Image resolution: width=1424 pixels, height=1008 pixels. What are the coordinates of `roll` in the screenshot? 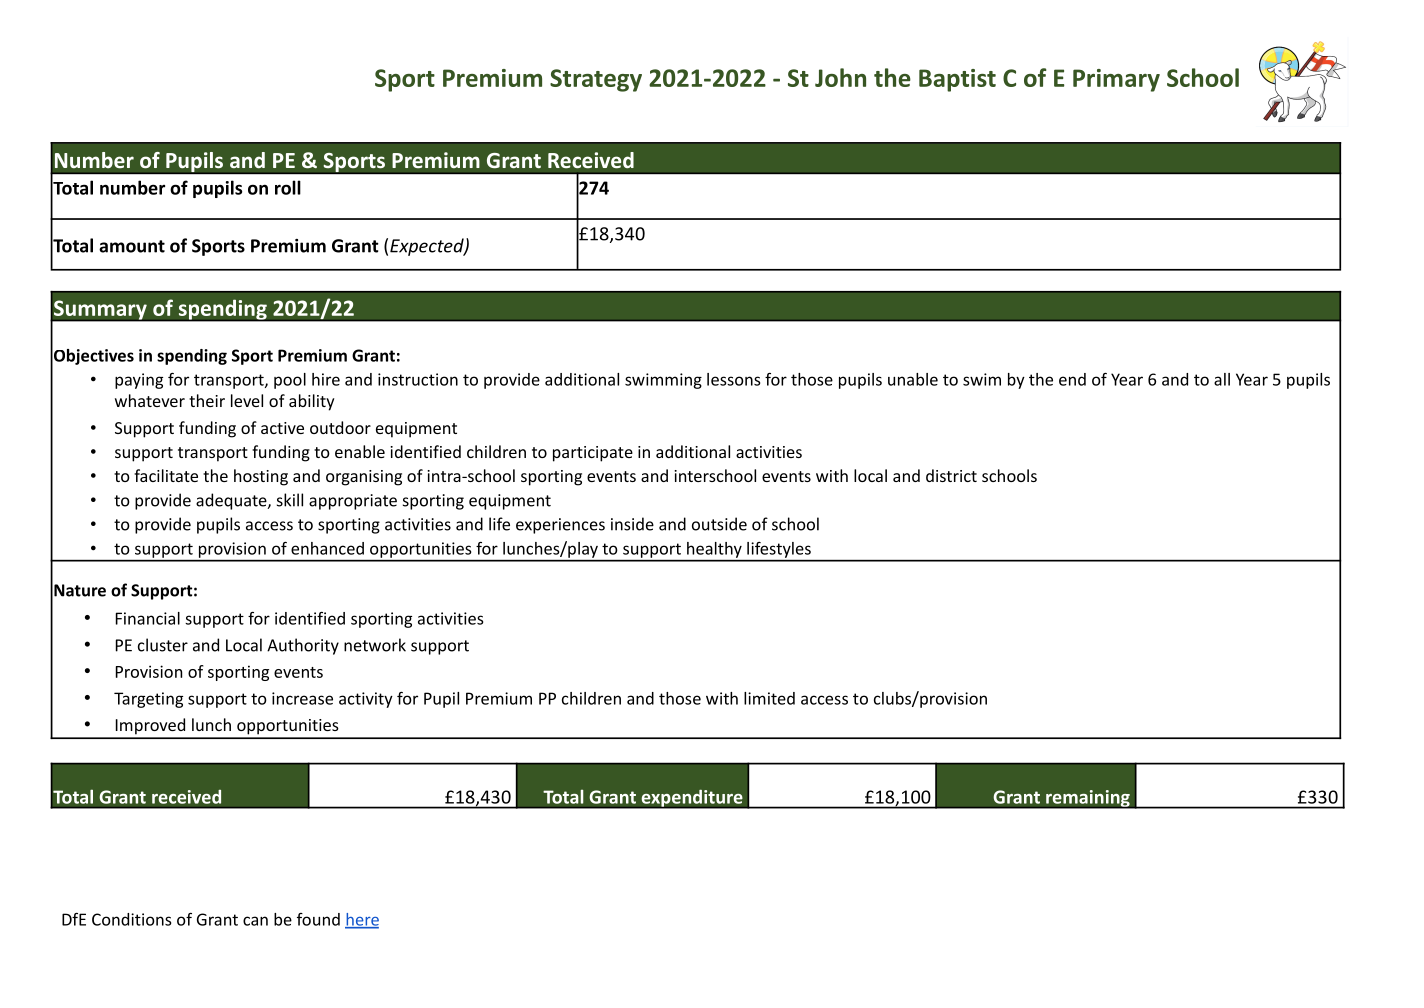 It's located at (288, 187).
